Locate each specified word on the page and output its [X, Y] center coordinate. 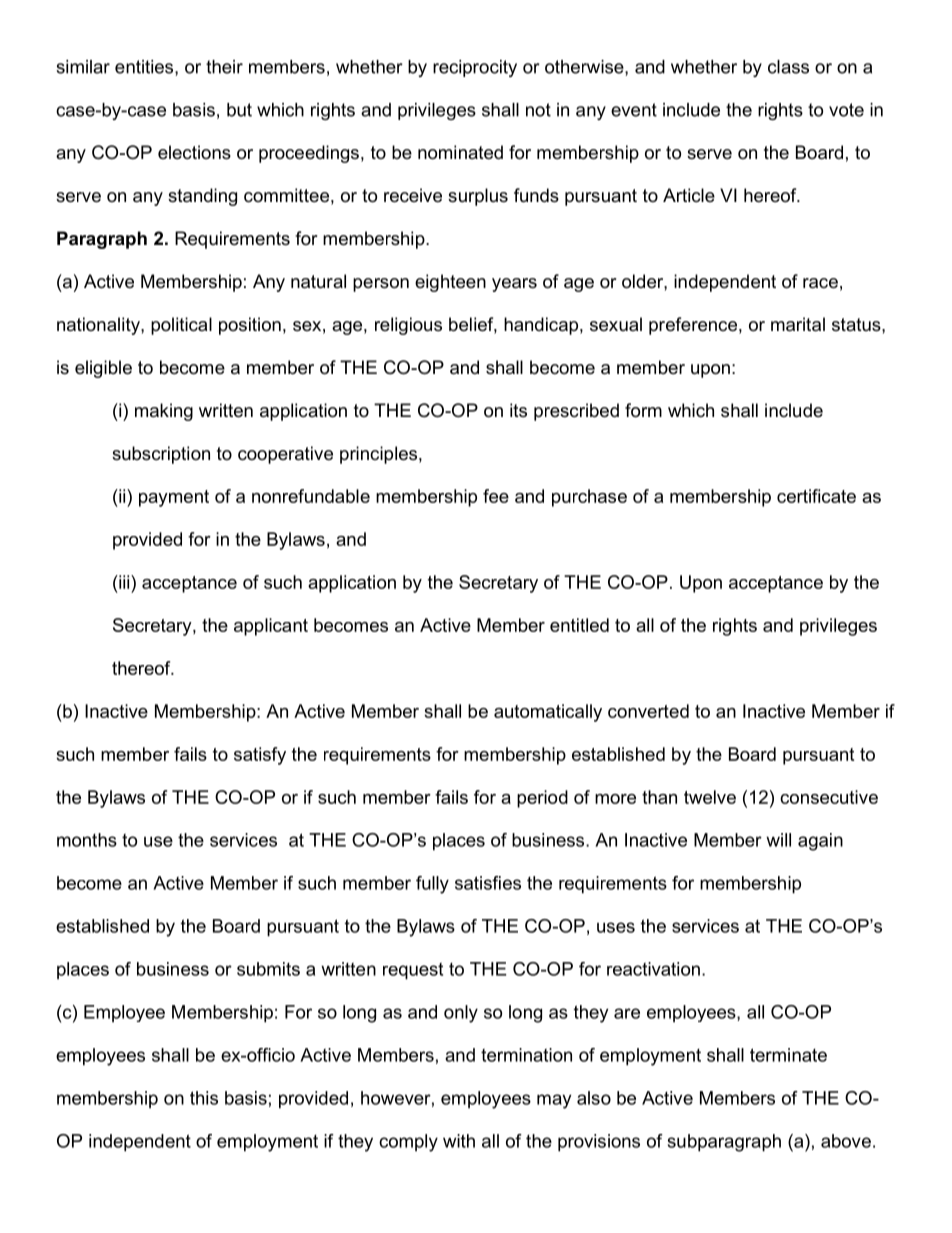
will [778, 840]
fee [496, 496]
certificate [816, 496]
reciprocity [475, 68]
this [204, 1098]
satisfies [488, 883]
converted [648, 711]
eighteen [450, 283]
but [239, 110]
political [181, 326]
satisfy [260, 756]
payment [174, 498]
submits [268, 969]
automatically [548, 713]
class [788, 67]
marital [798, 324]
